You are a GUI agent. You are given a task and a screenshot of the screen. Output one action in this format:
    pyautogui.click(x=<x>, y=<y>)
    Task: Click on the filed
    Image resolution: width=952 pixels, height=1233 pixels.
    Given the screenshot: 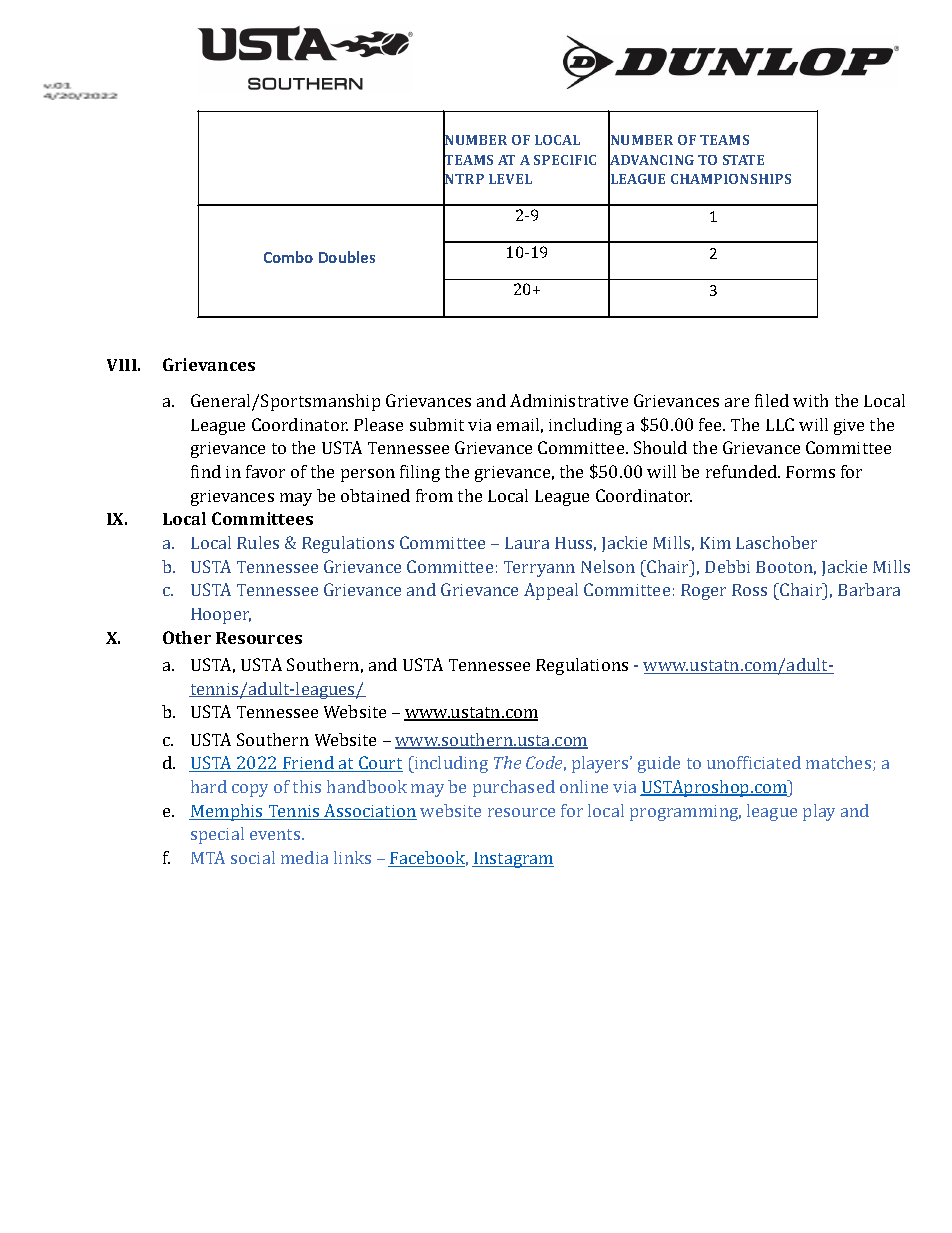 What is the action you would take?
    pyautogui.click(x=772, y=400)
